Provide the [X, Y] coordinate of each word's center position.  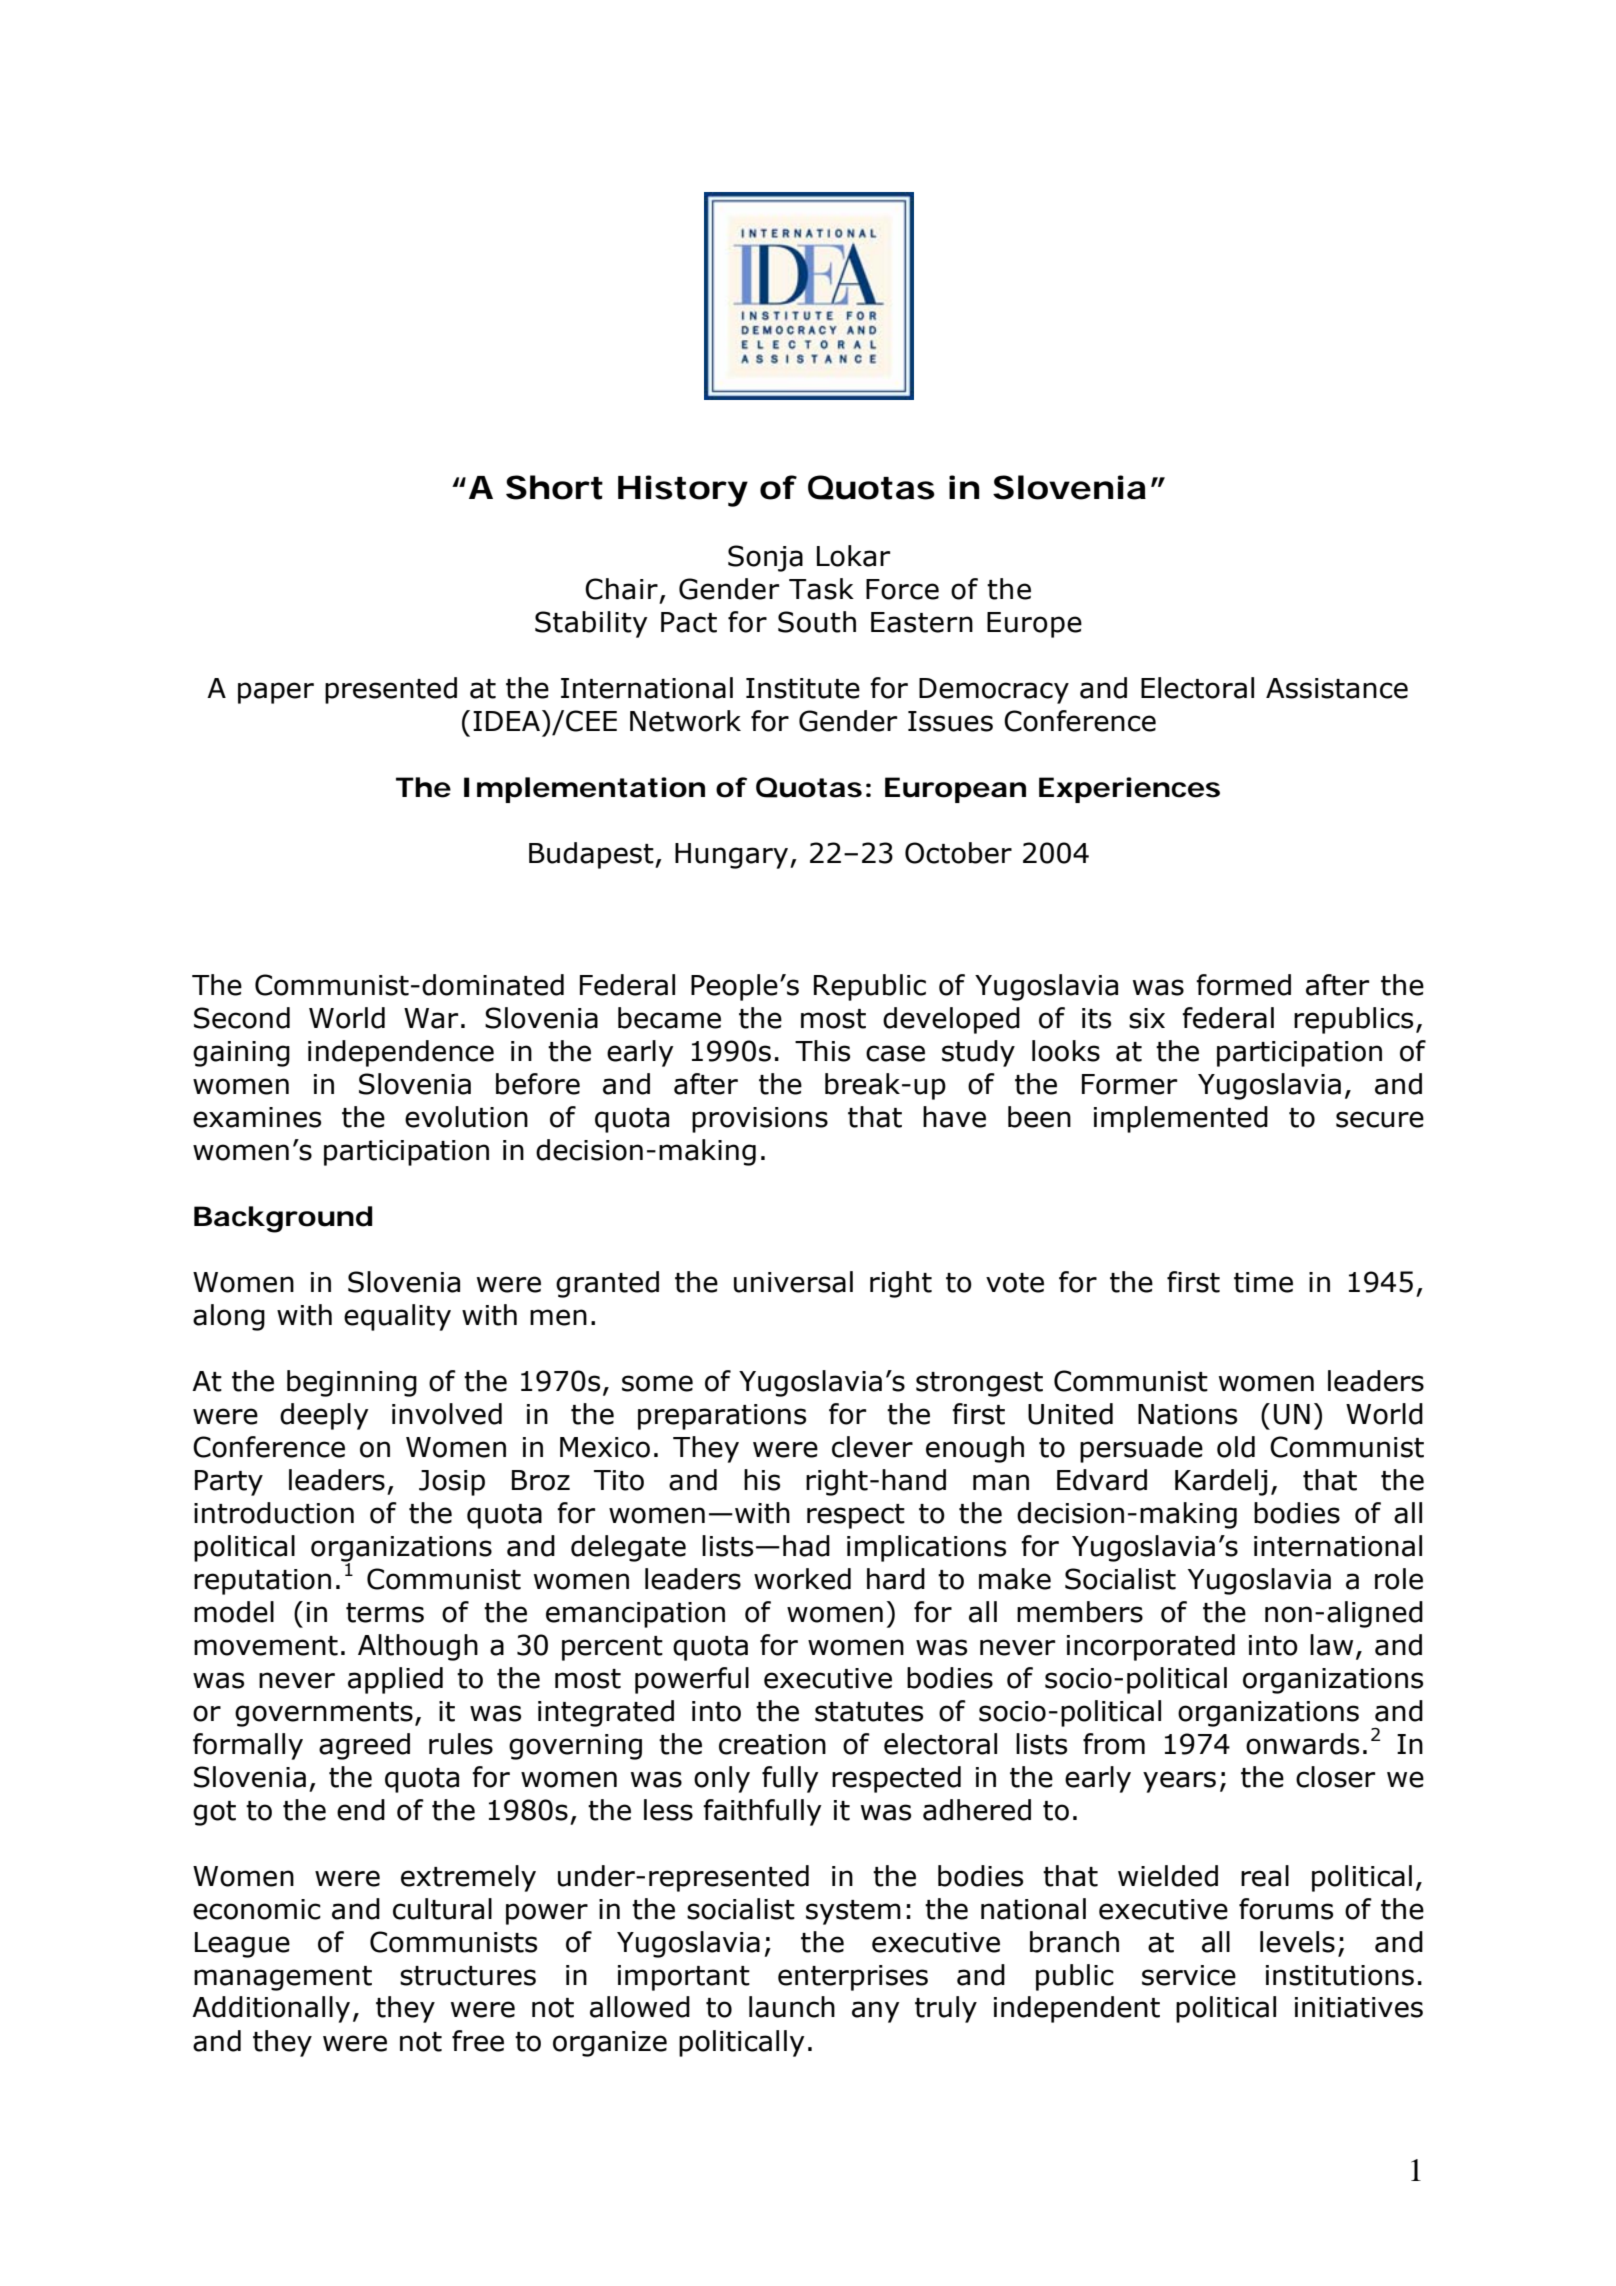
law [1331, 1645]
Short [554, 487]
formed [1243, 985]
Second [242, 1018]
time [1263, 1282]
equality [397, 1317]
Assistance [1337, 688]
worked [802, 1579]
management [283, 1978]
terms [385, 1613]
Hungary [731, 856]
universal [793, 1282]
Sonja [765, 558]
